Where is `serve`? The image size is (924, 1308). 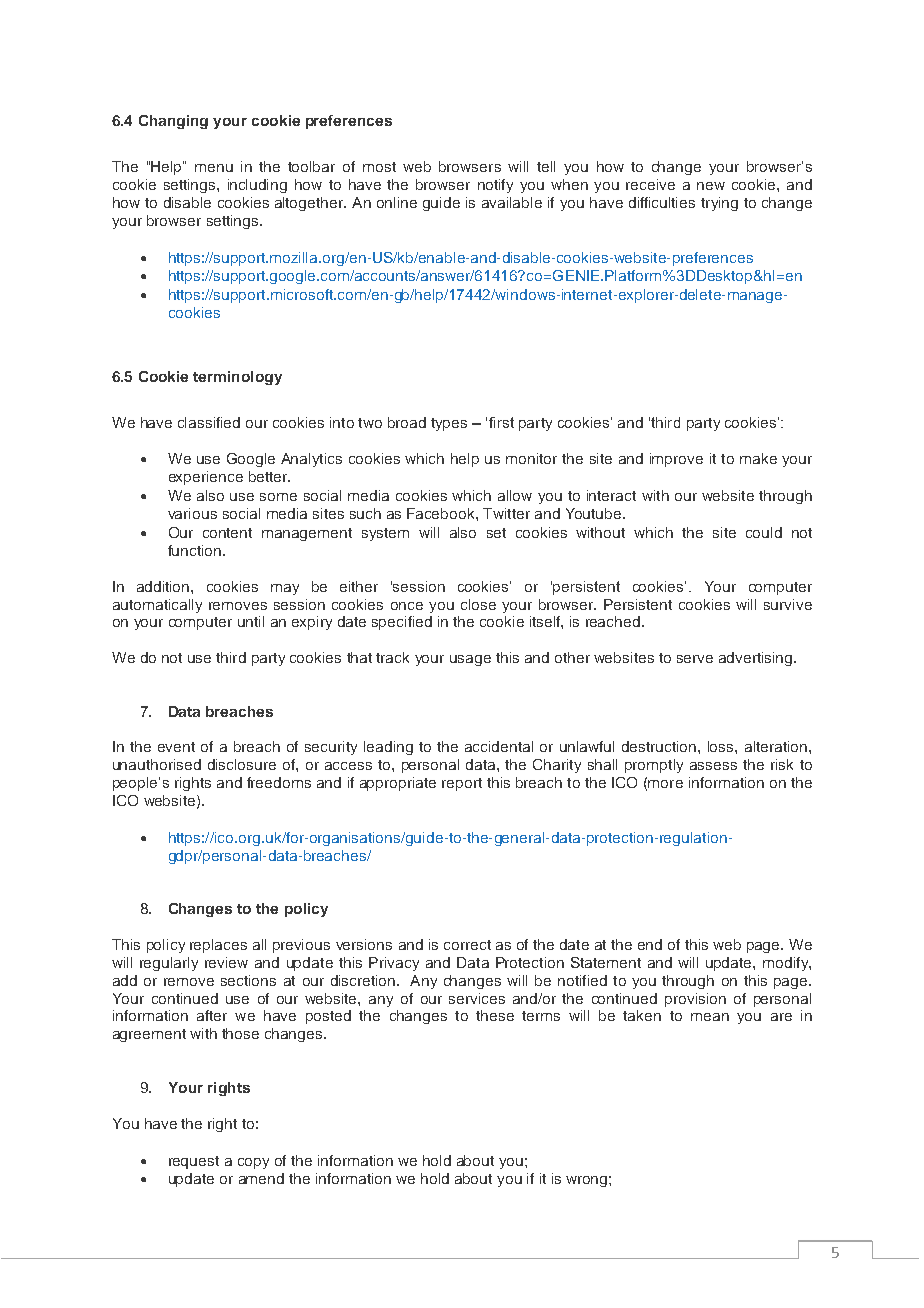
serve is located at coordinates (695, 659).
